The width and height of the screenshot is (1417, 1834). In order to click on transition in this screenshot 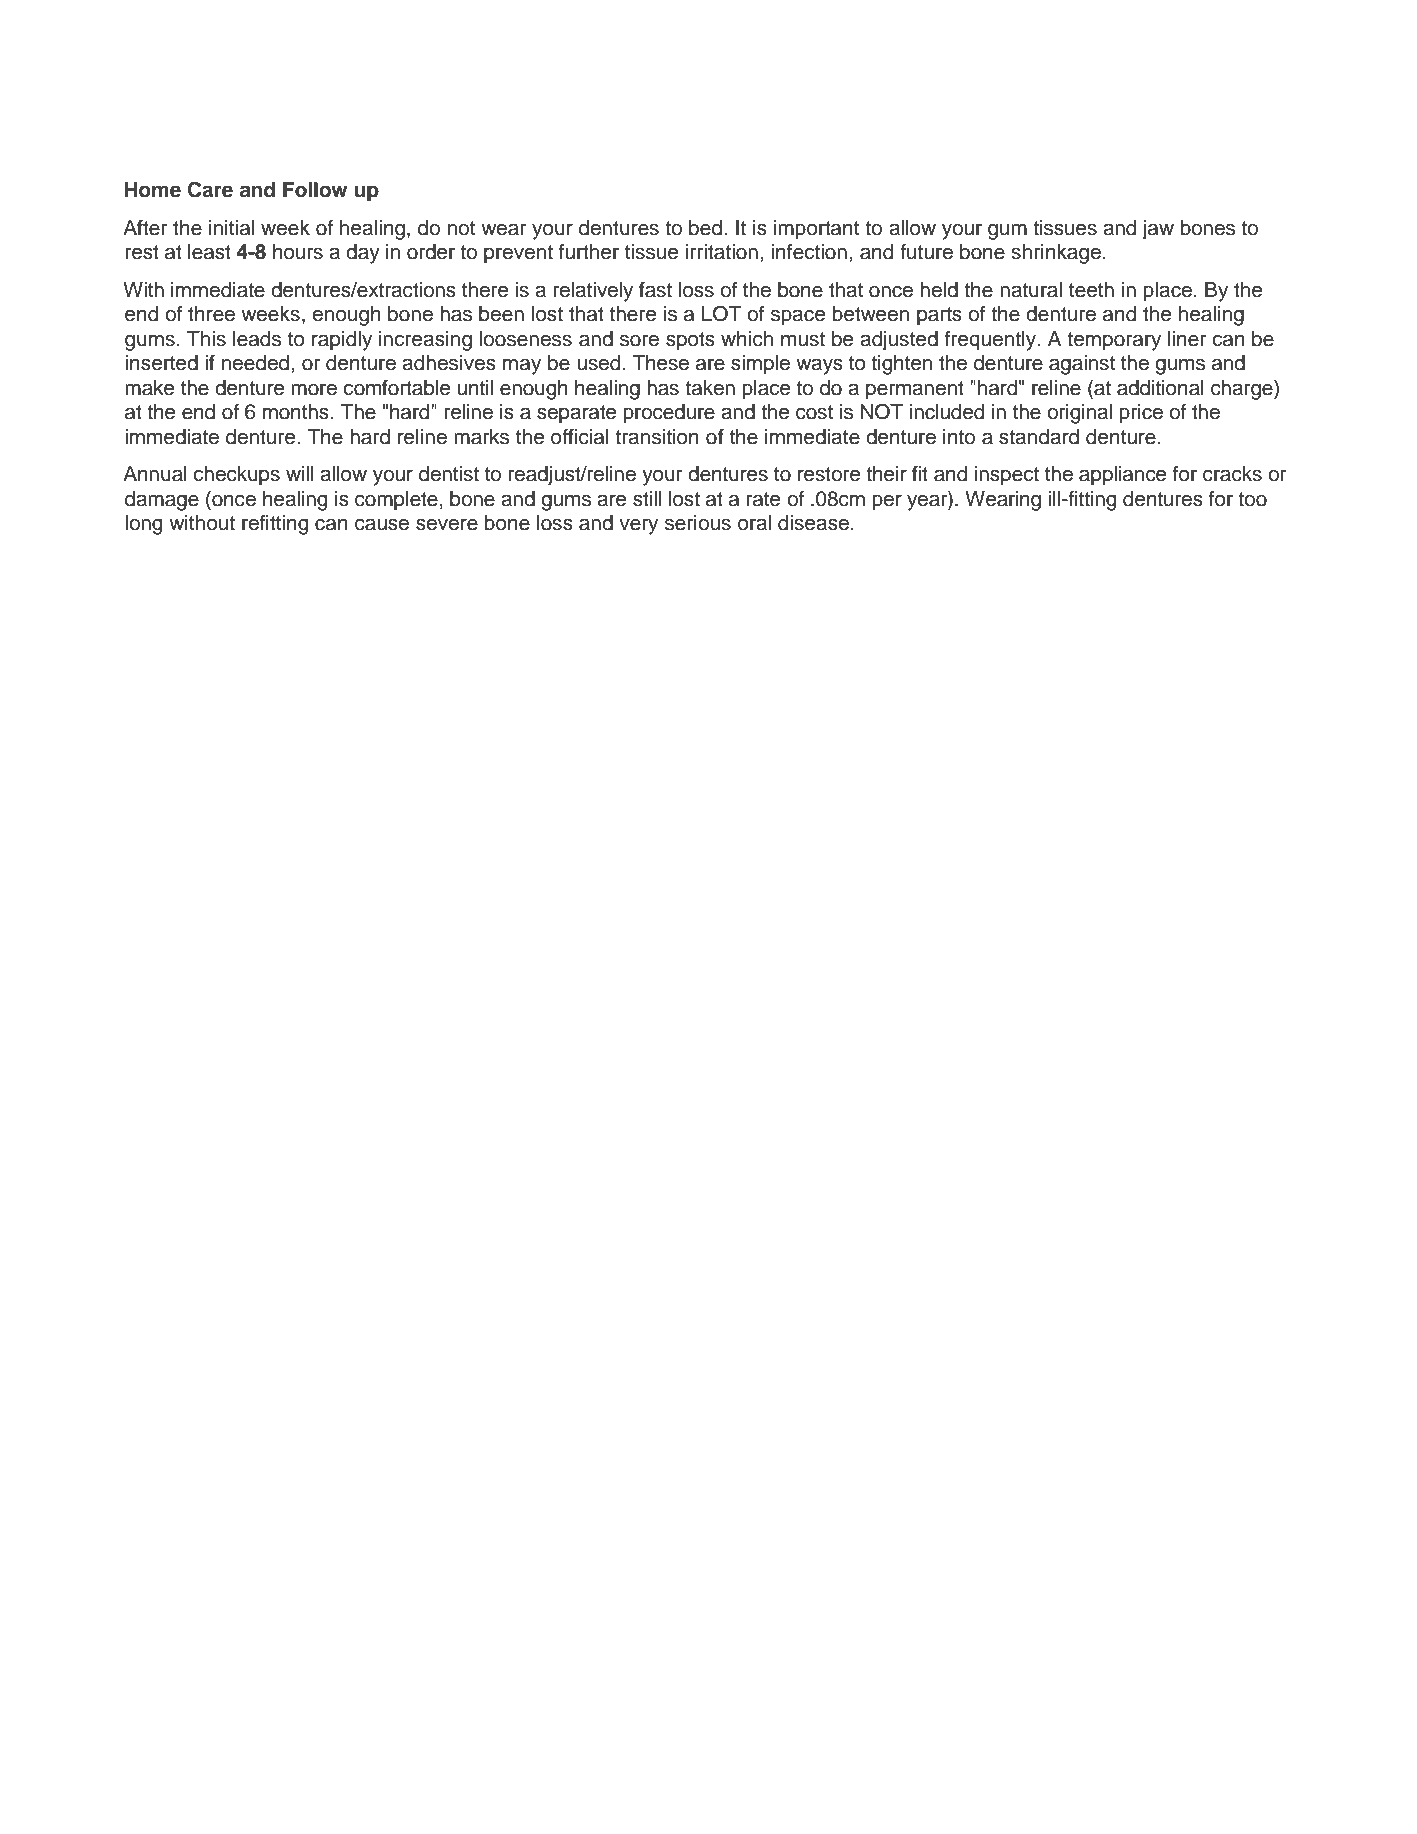, I will do `click(657, 437)`.
